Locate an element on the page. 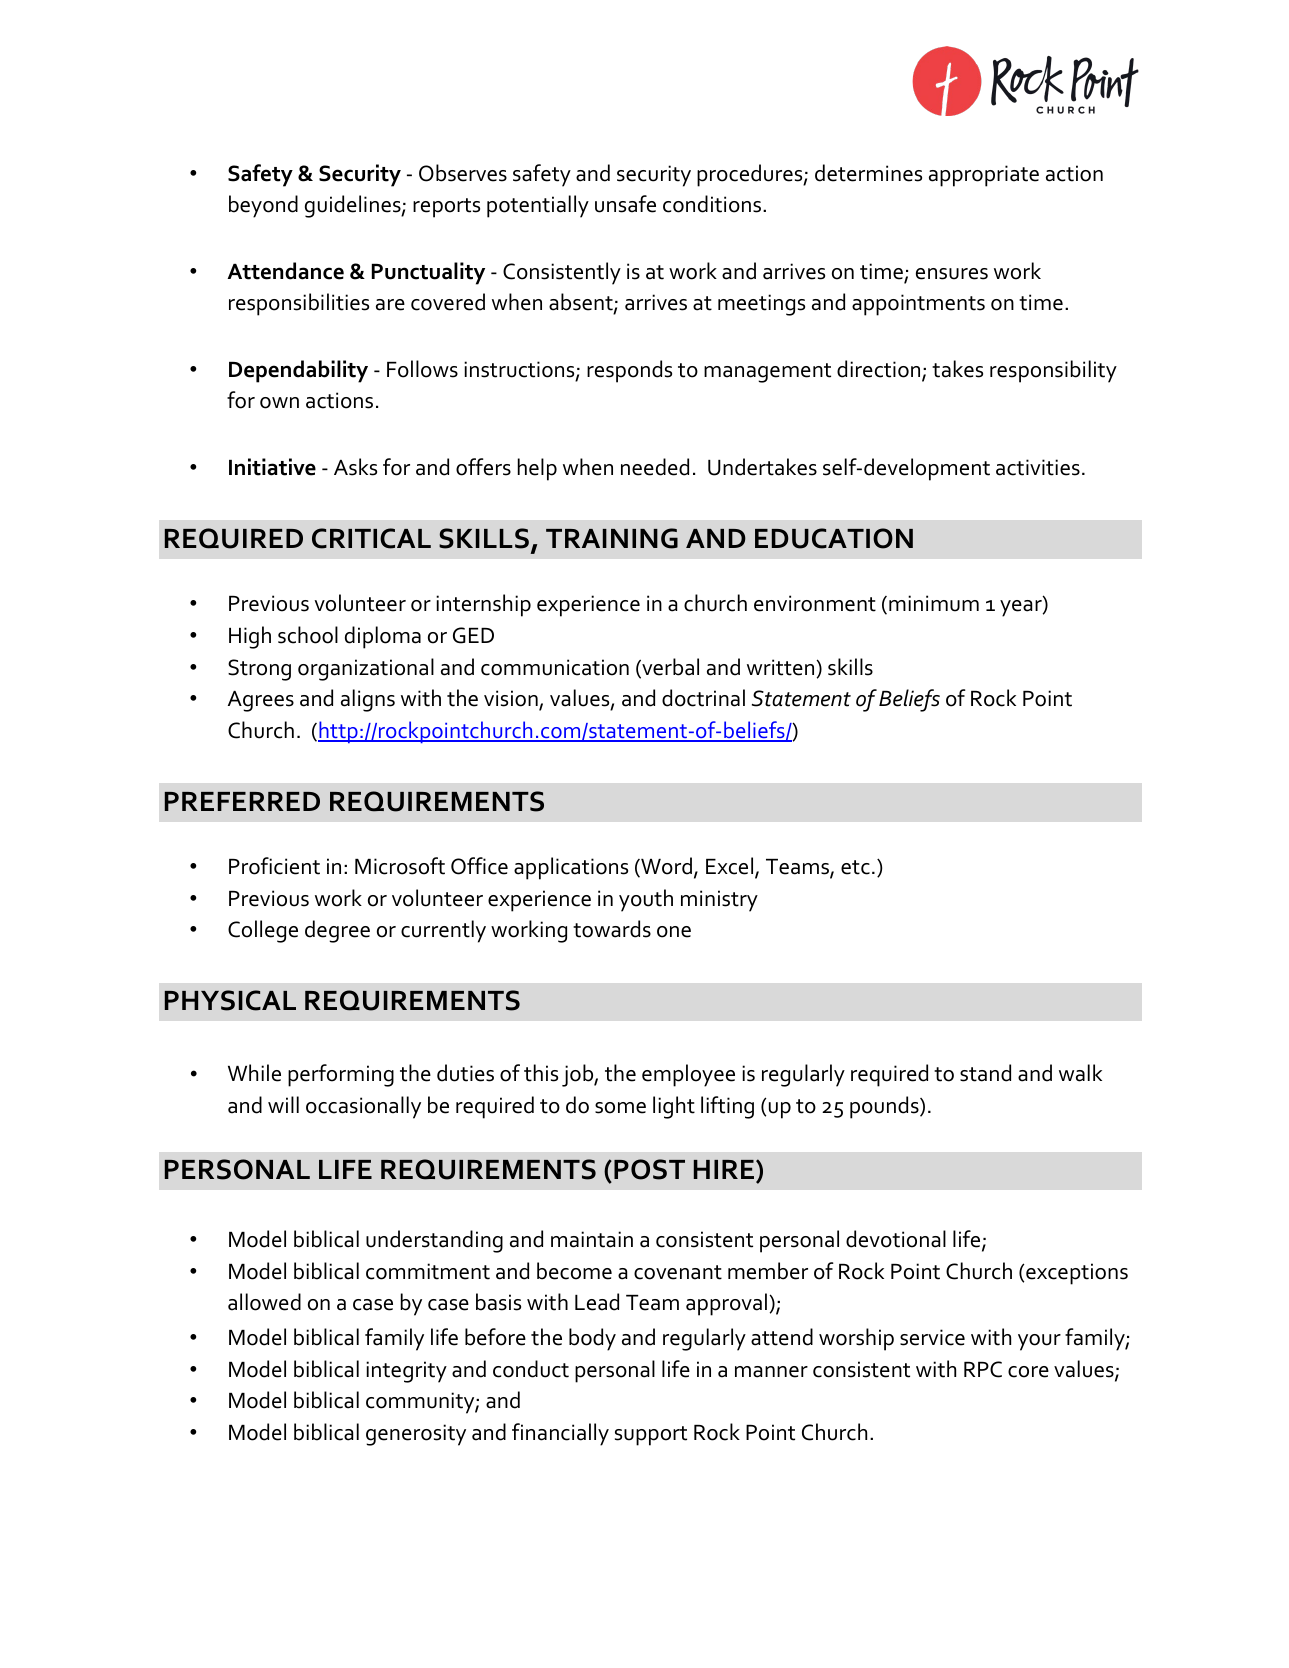 Image resolution: width=1289 pixels, height=1668 pixels. CRITICAL is located at coordinates (371, 538).
